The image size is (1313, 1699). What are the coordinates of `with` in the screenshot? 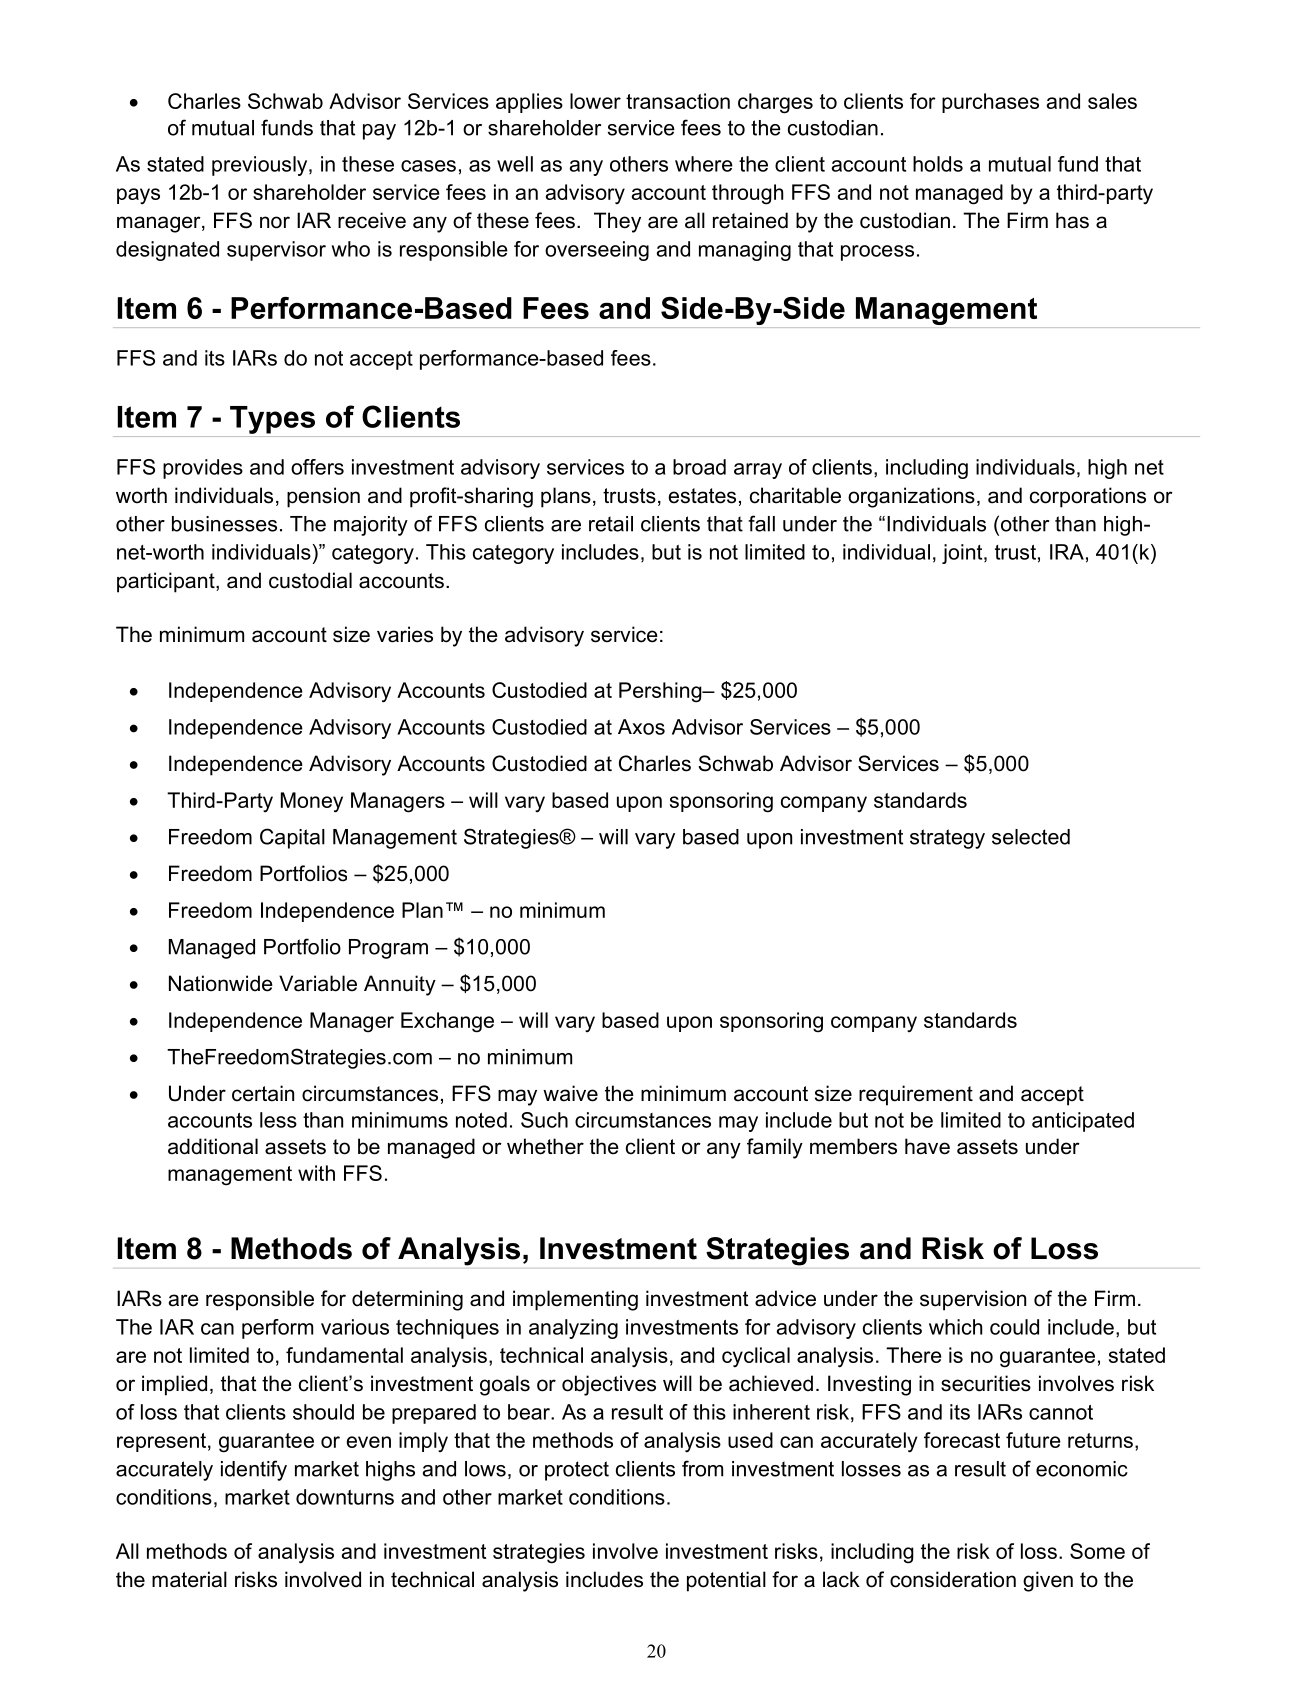 It's located at (316, 1173).
